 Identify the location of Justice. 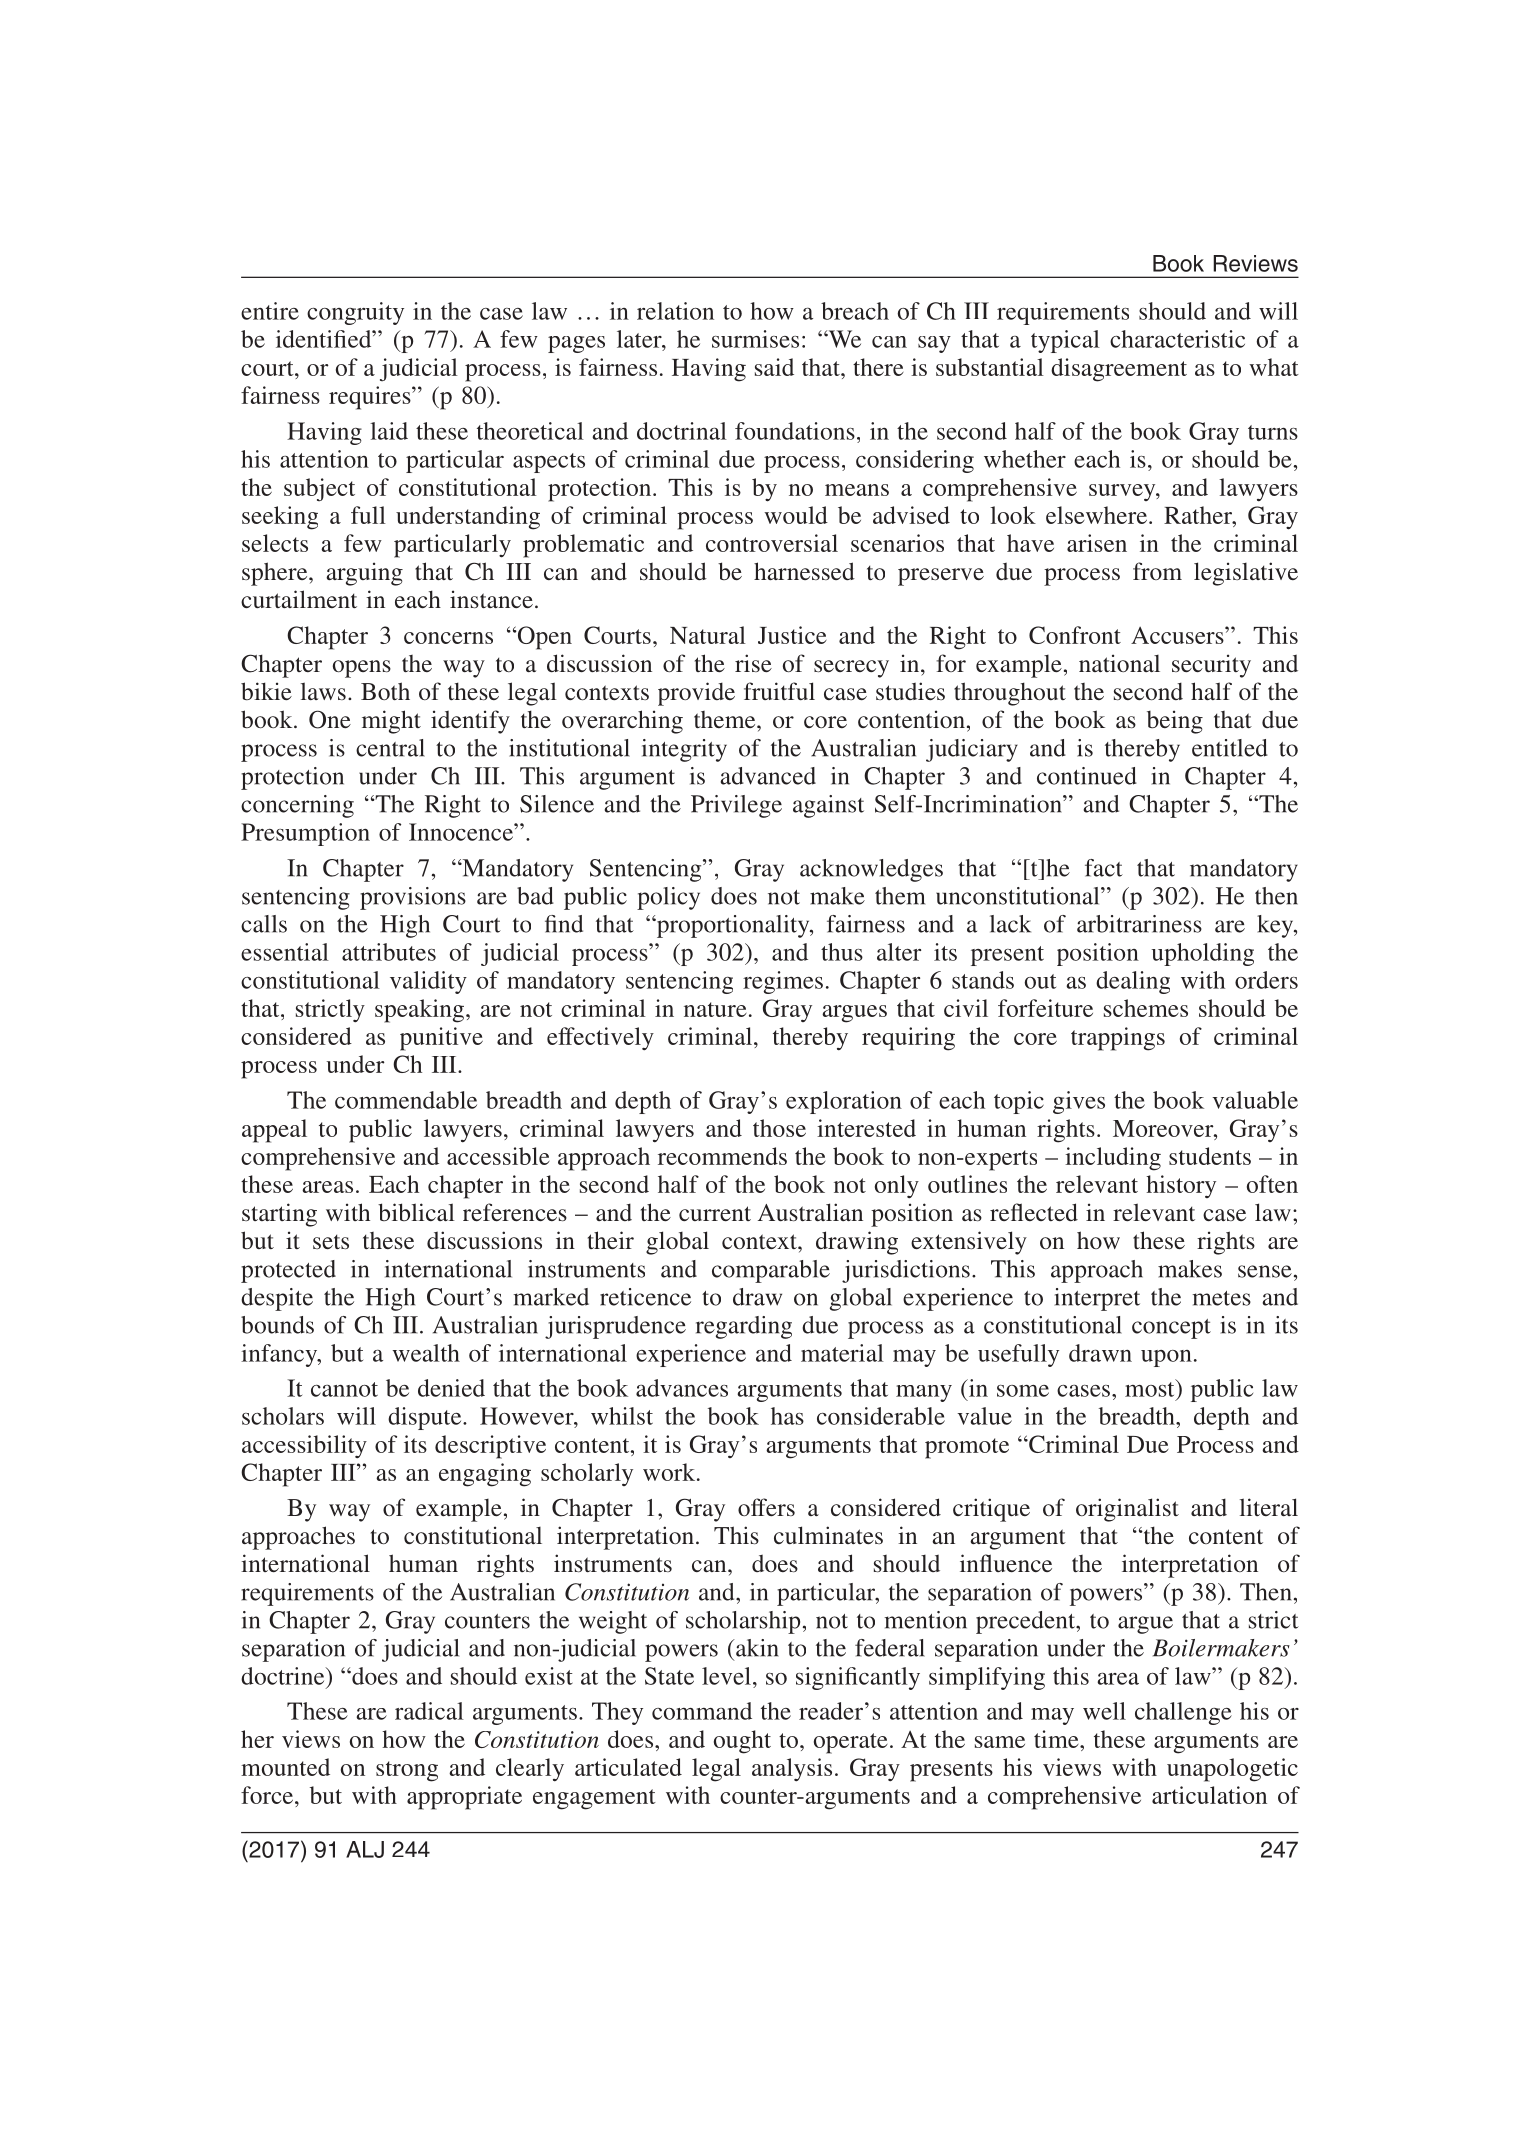
(792, 635).
